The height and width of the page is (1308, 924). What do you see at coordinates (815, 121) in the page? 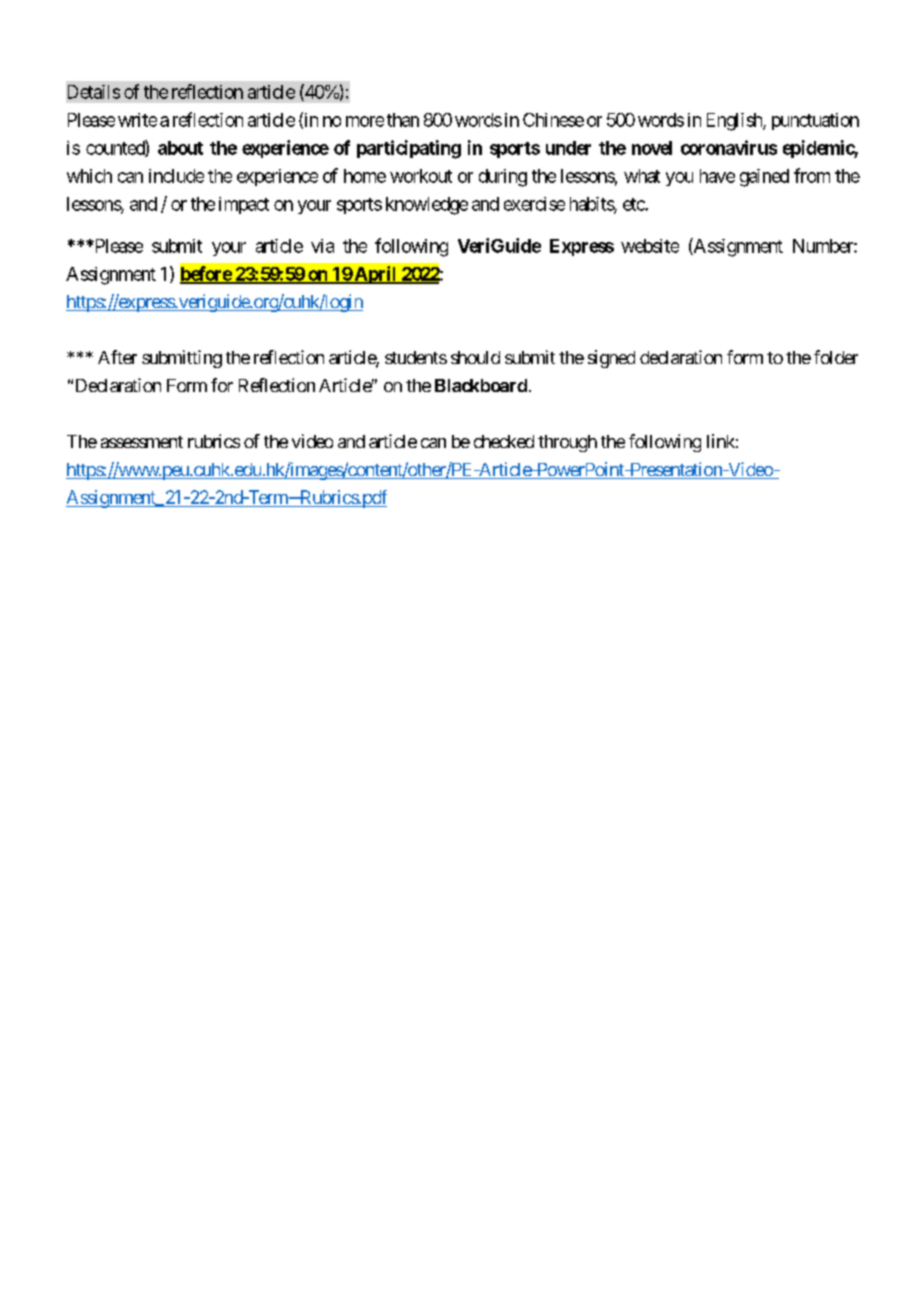
I see `punctuation` at bounding box center [815, 121].
